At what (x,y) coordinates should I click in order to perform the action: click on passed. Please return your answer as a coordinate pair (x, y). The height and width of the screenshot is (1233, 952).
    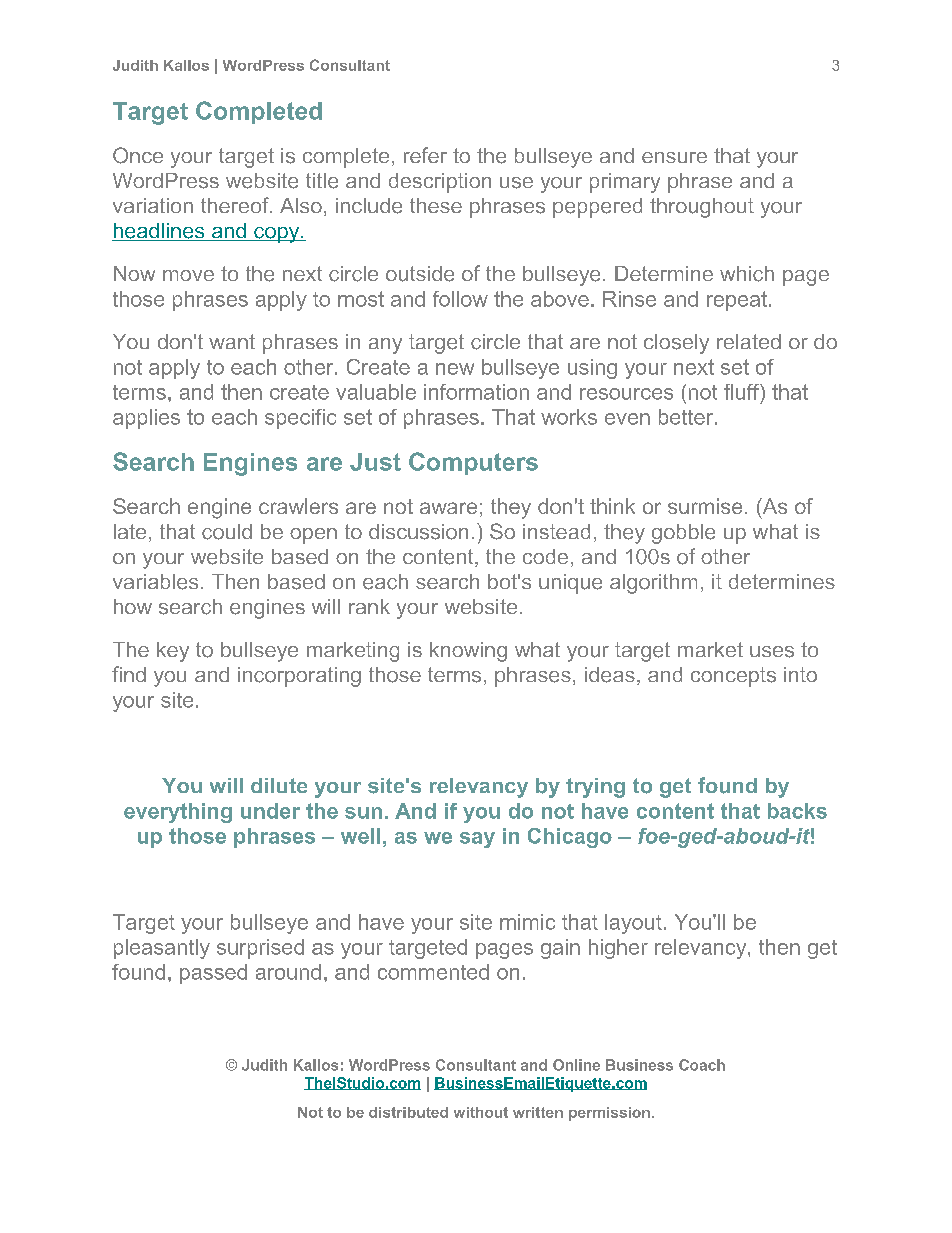
    Looking at the image, I should click on (213, 974).
